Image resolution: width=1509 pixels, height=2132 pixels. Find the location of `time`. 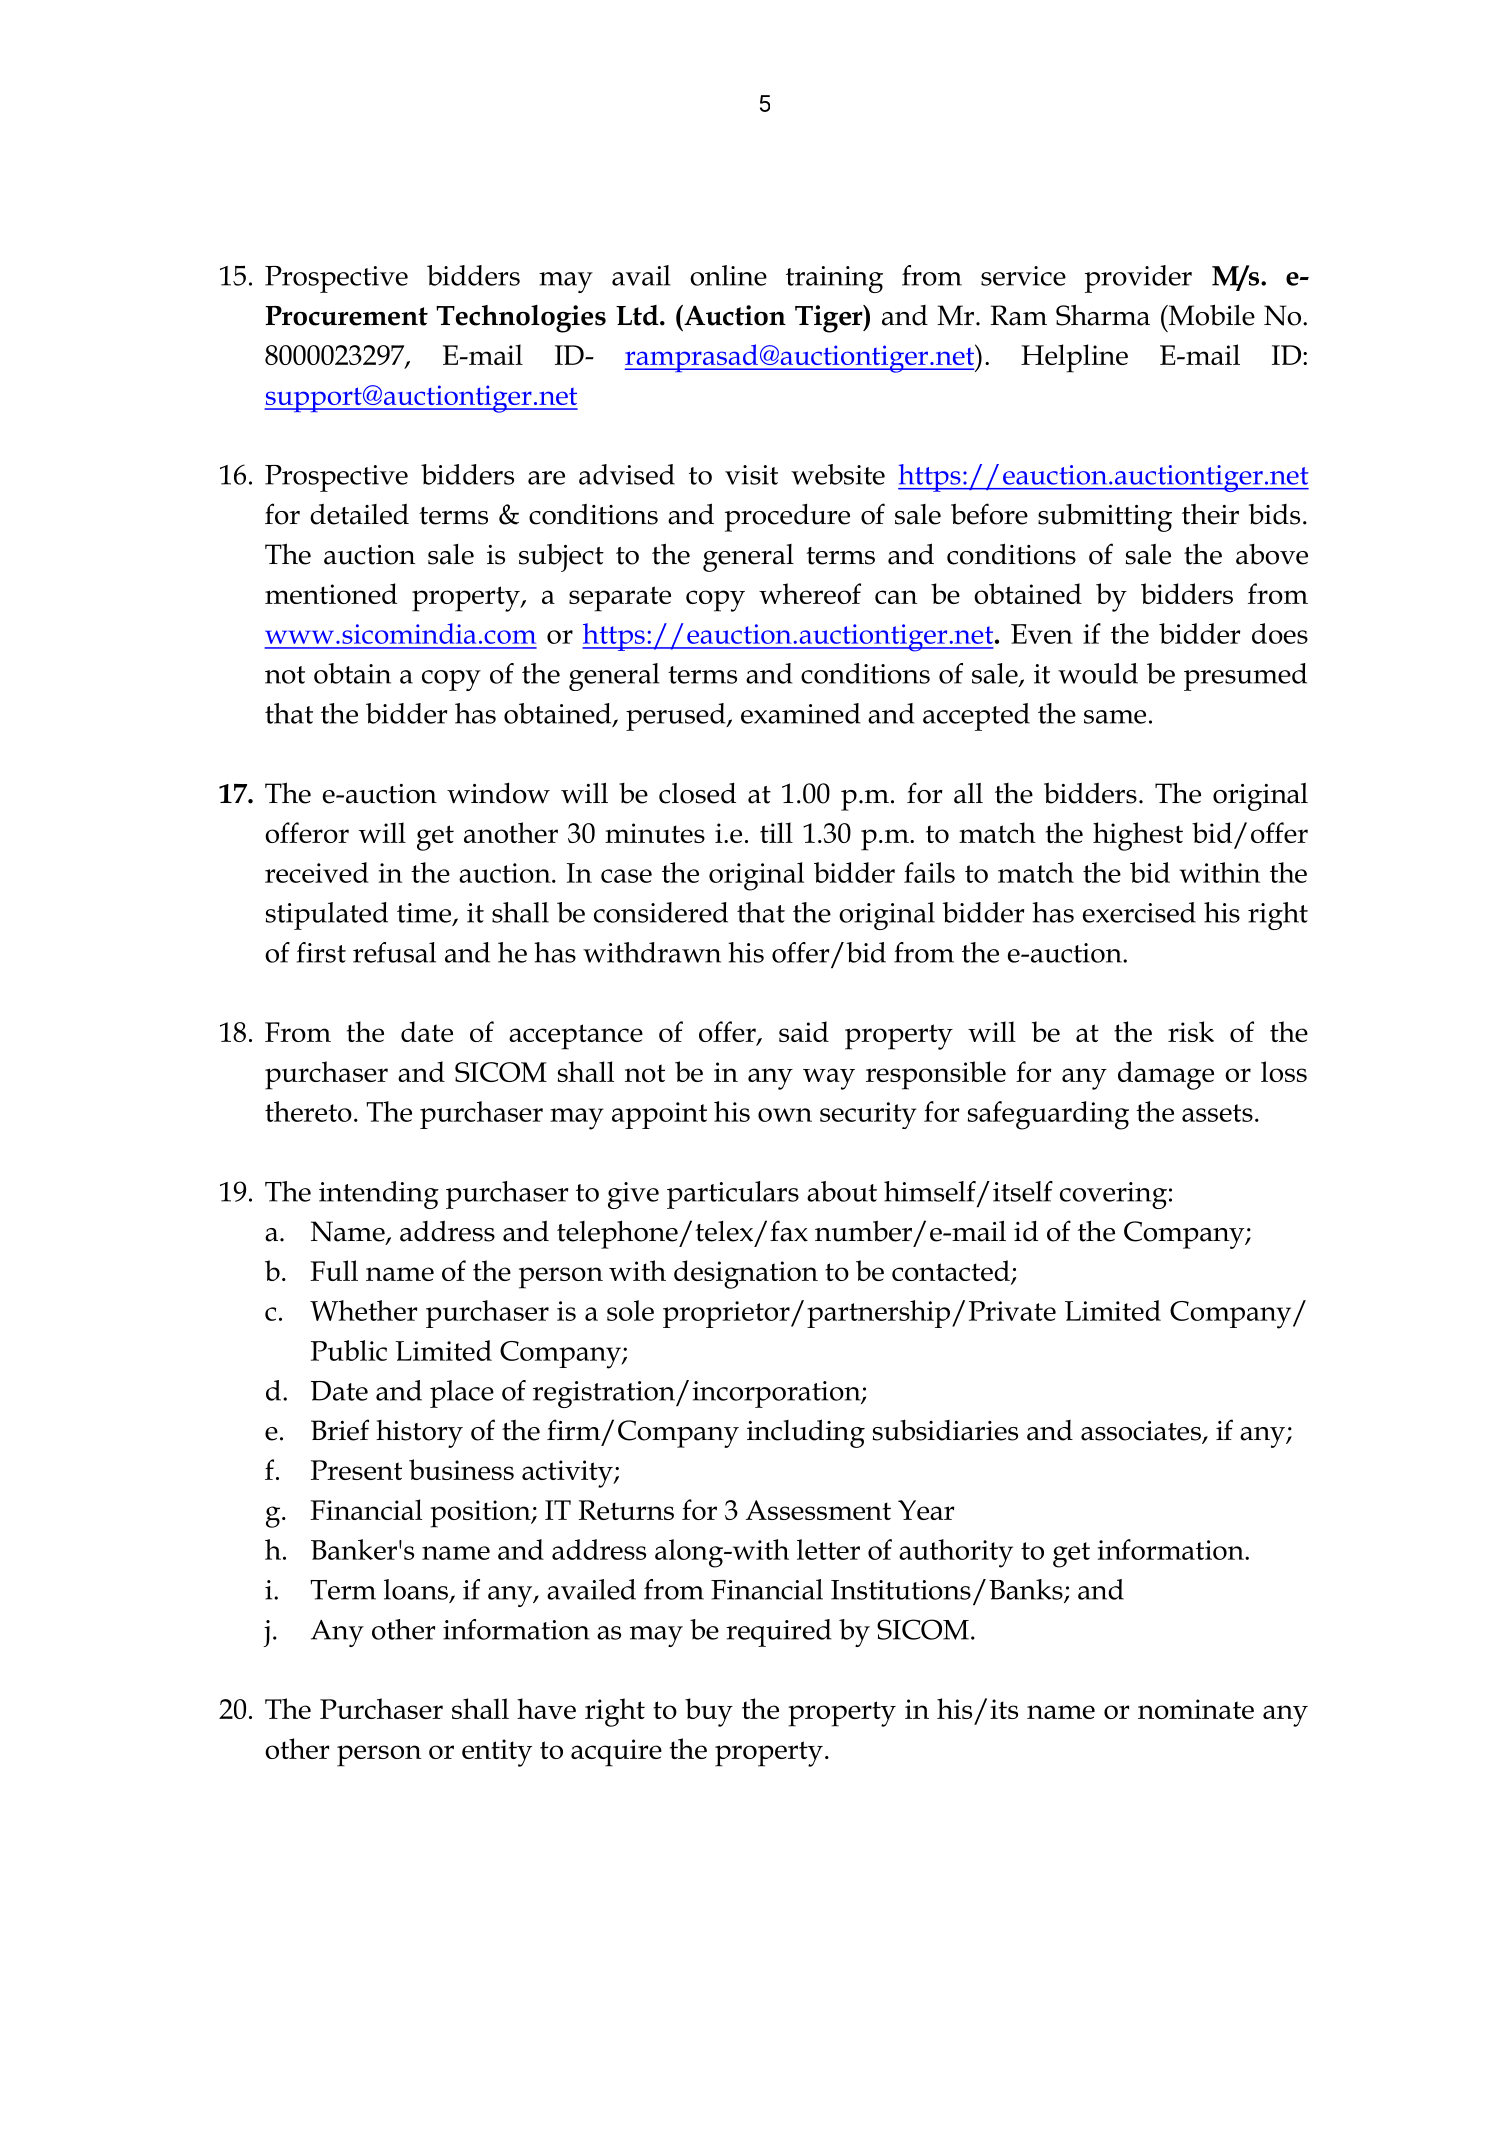

time is located at coordinates (425, 914).
